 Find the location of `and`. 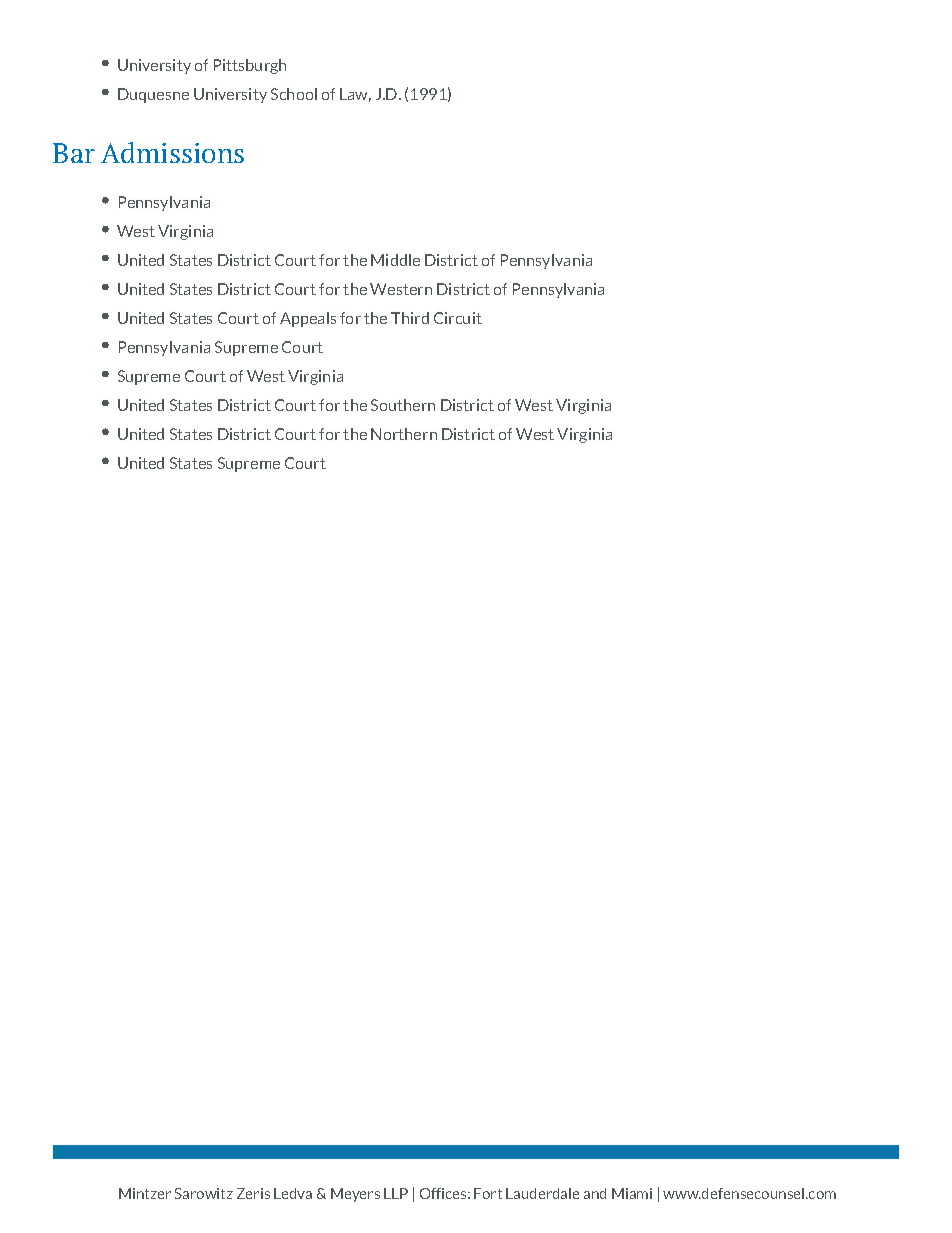

and is located at coordinates (595, 1193).
